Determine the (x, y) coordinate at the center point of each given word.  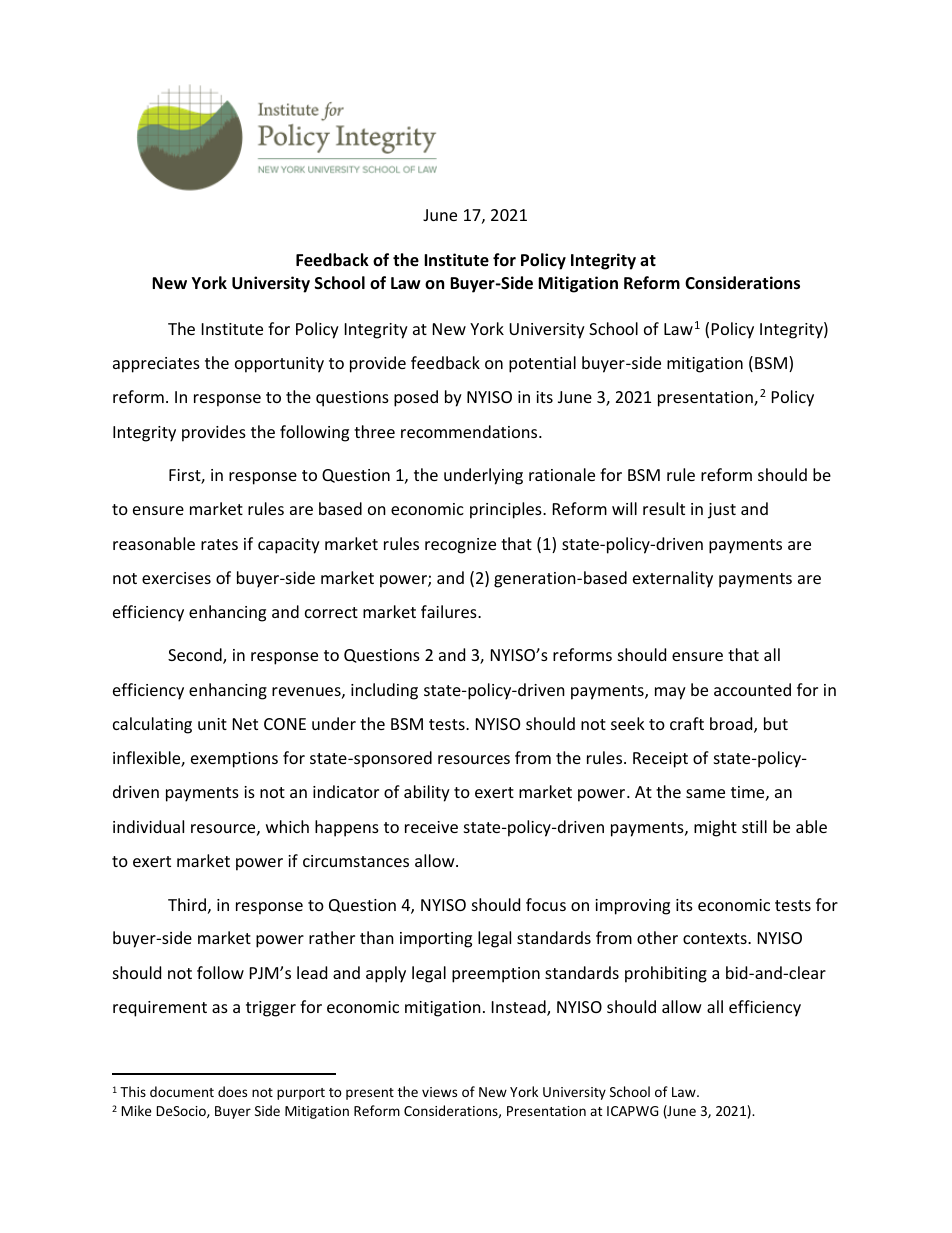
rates (219, 544)
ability (427, 793)
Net (245, 724)
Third (187, 904)
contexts (716, 938)
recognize (460, 546)
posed (416, 398)
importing (436, 940)
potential (542, 364)
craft (687, 723)
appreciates (156, 365)
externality (673, 579)
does (232, 1091)
